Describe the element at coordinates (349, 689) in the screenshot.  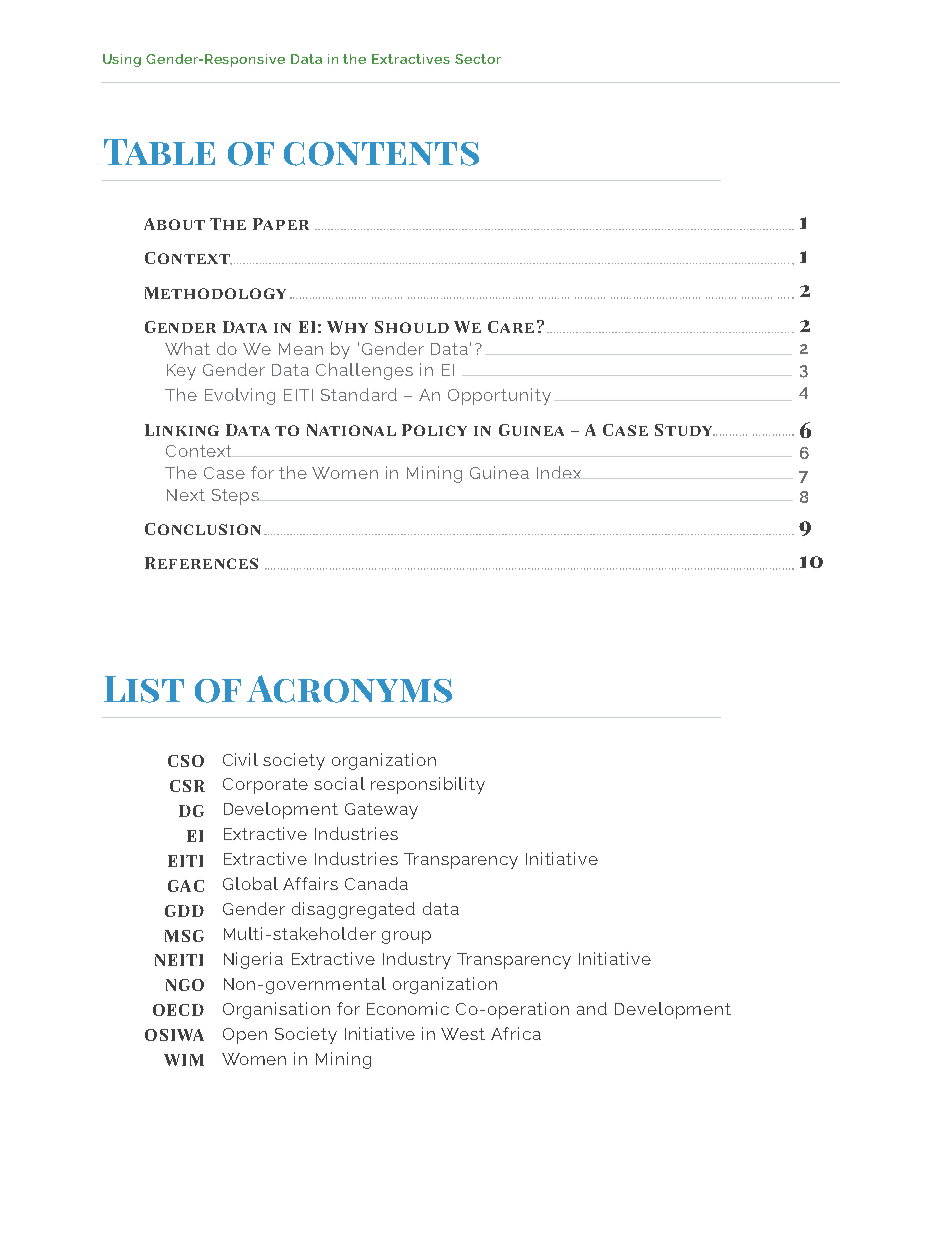
I see `Acronyms` at that location.
